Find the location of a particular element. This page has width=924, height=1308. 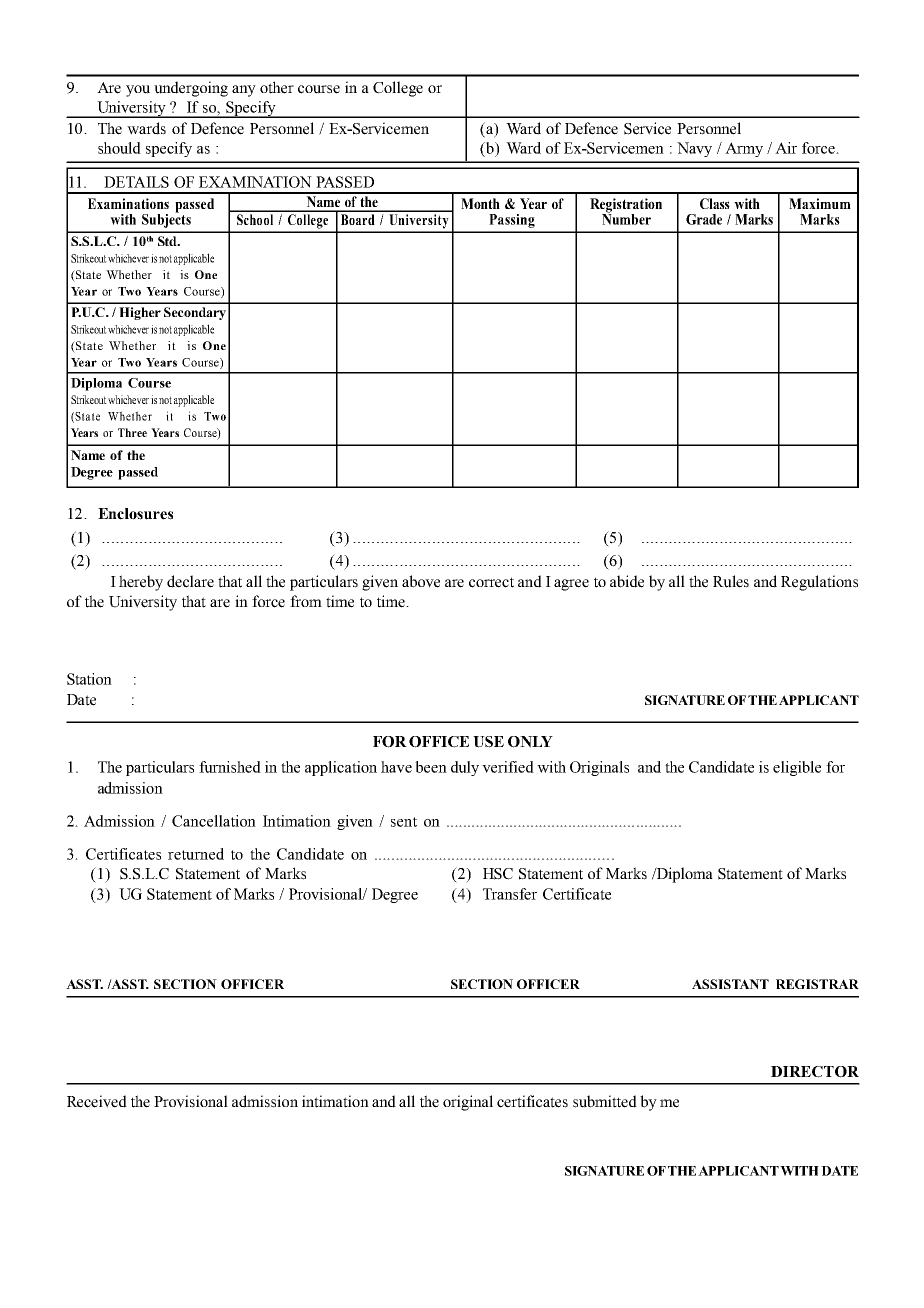

Army is located at coordinates (744, 149).
